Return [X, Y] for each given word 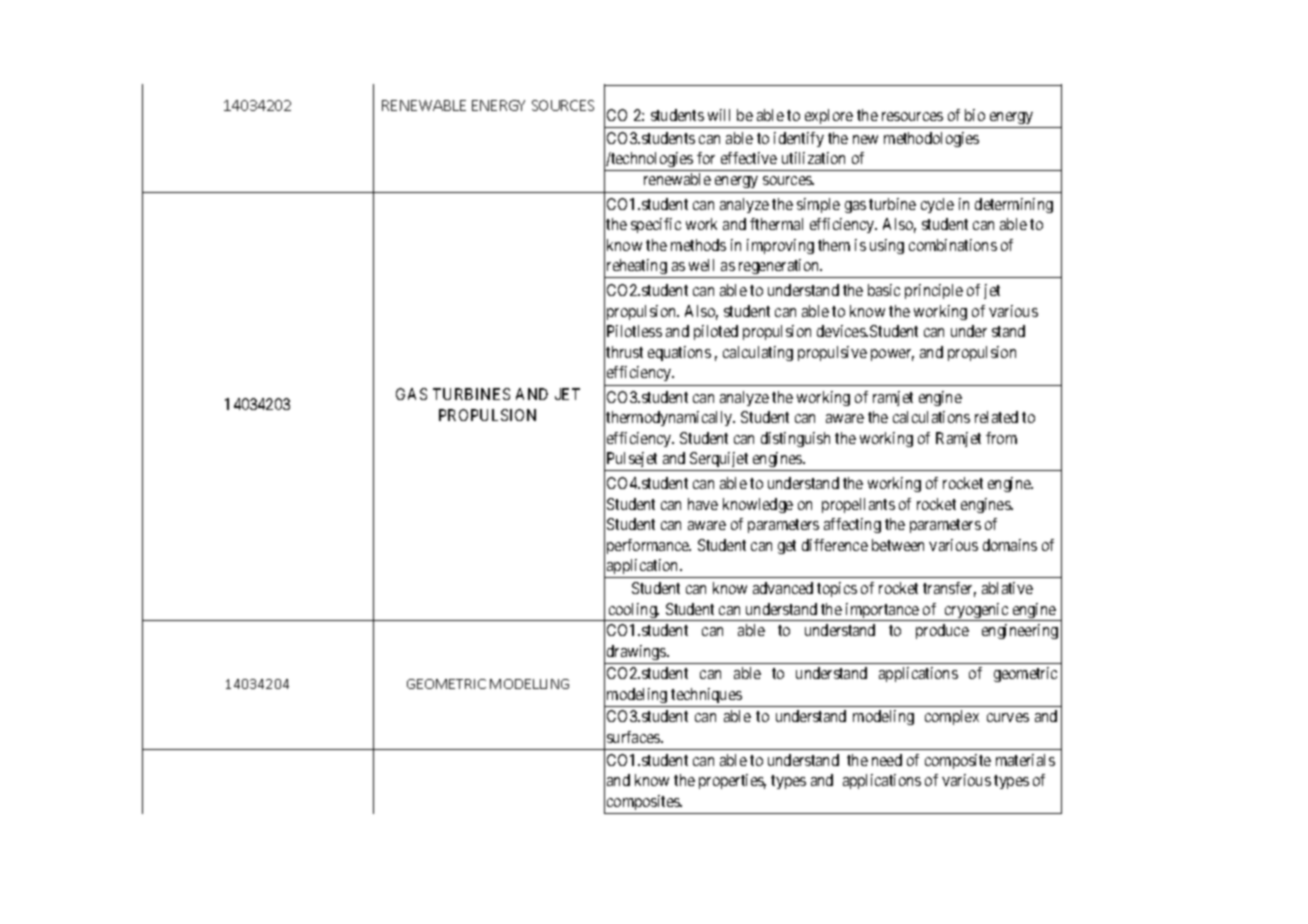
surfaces [634, 737]
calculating [758, 353]
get [787, 547]
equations [679, 353]
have [703, 504]
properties [732, 781]
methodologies [931, 139]
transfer [949, 589]
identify [799, 139]
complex [952, 717]
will [719, 115]
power [892, 355]
